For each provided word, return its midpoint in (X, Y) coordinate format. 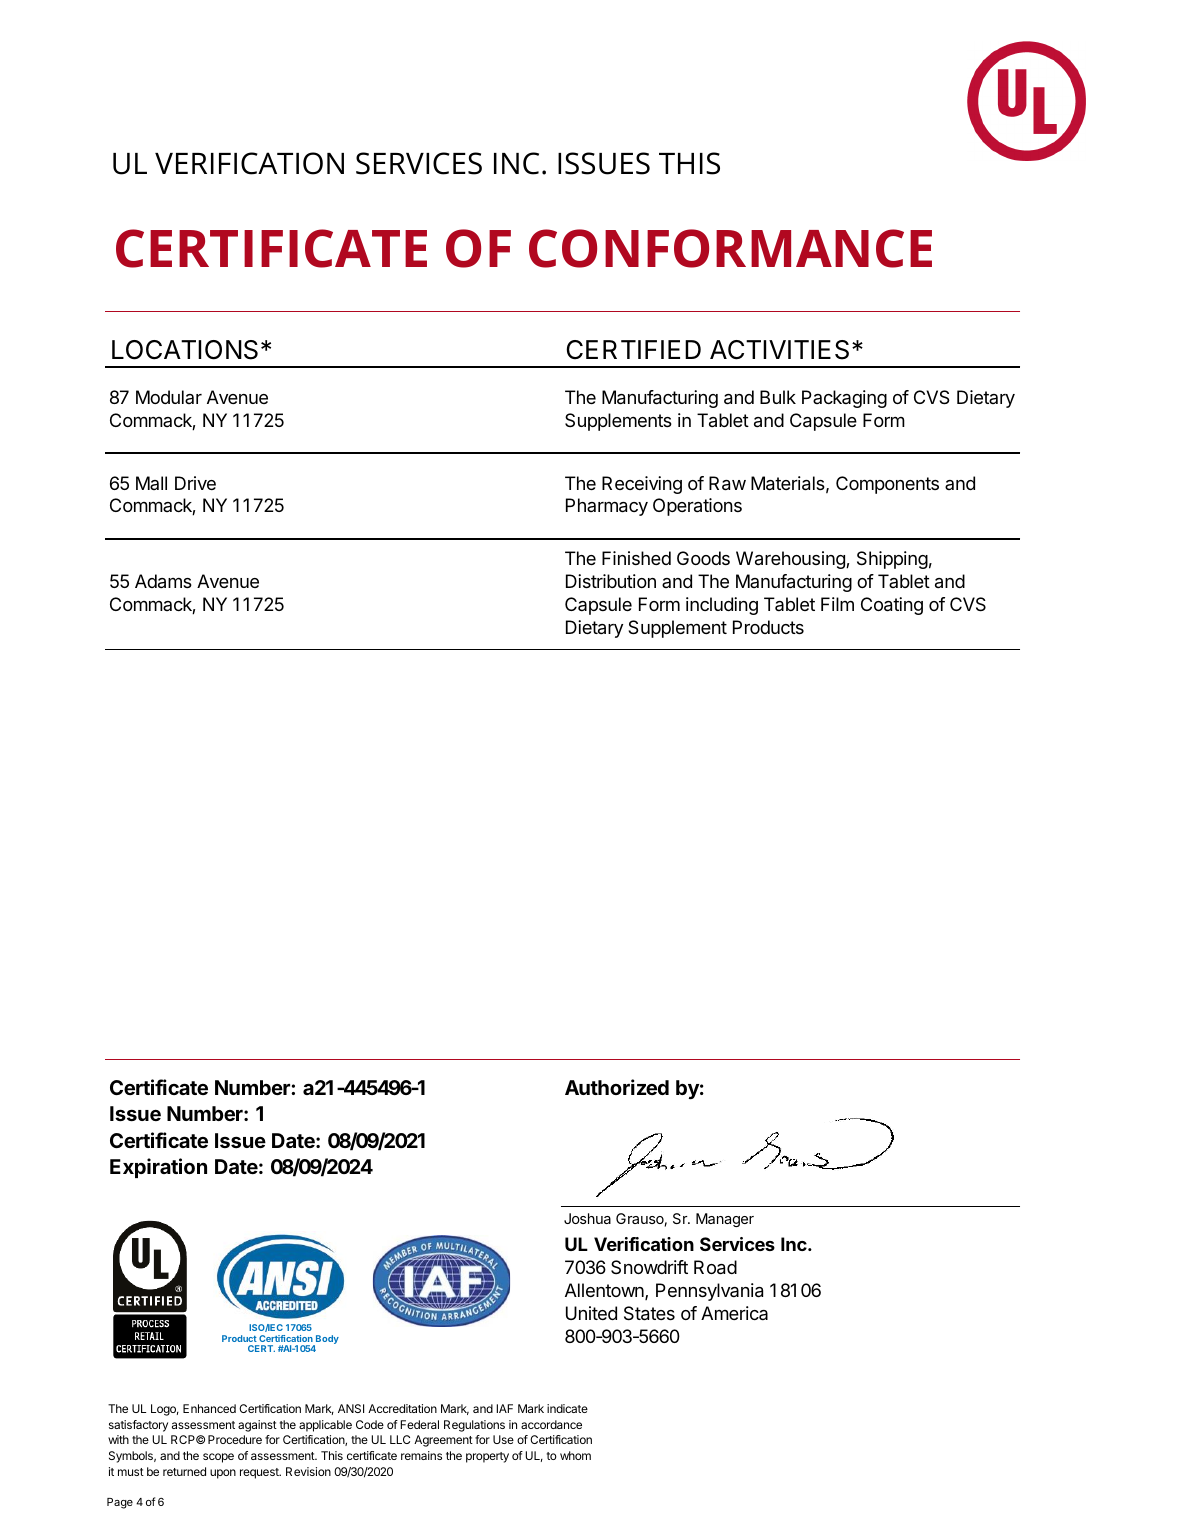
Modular (169, 397)
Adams (163, 581)
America (734, 1313)
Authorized (617, 1087)
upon (223, 1474)
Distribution (611, 581)
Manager (725, 1220)
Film (837, 604)
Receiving (642, 485)
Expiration (158, 1168)
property (487, 1457)
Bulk (778, 397)
